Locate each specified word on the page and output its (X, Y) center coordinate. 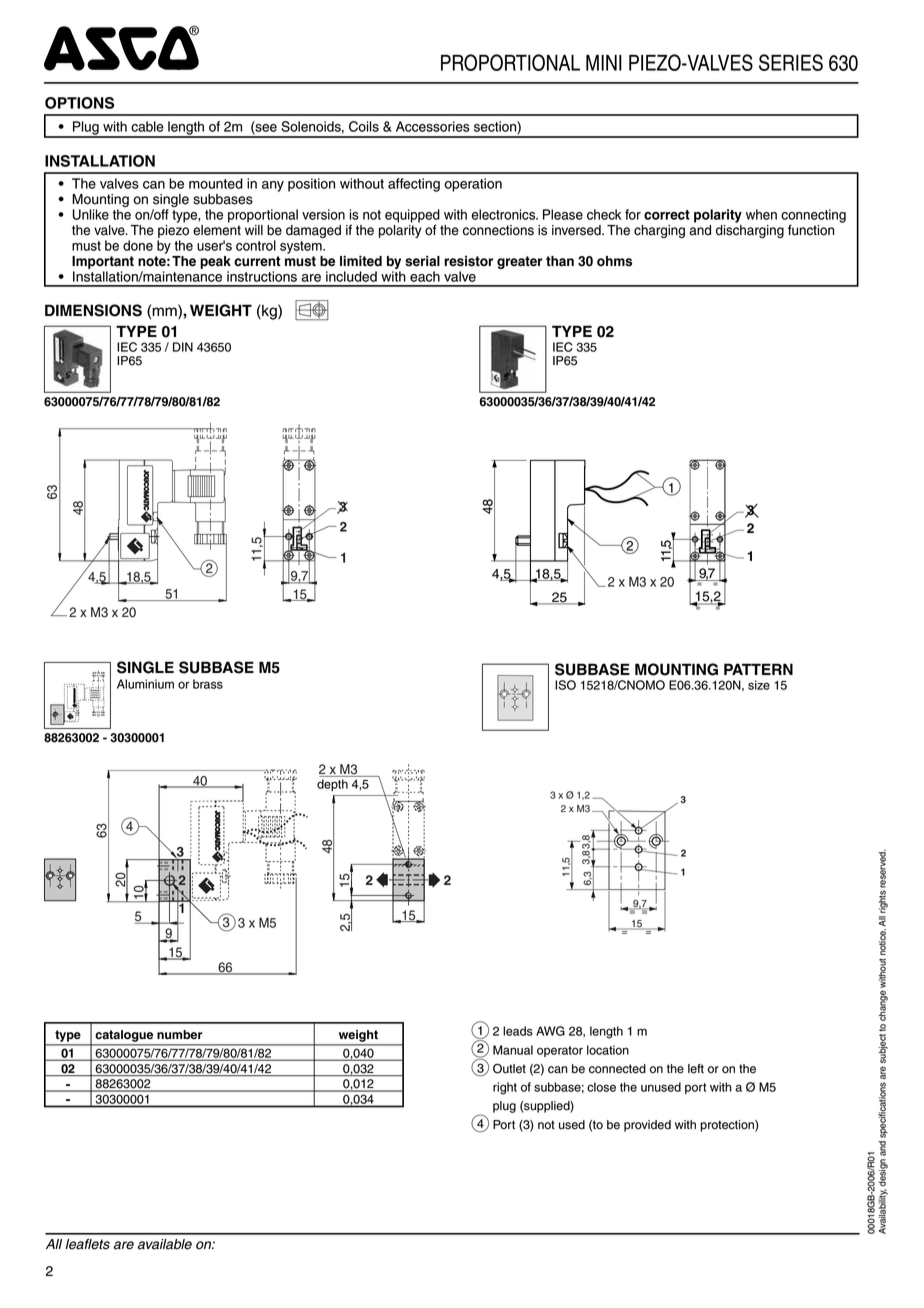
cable (147, 126)
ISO (565, 685)
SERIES (791, 62)
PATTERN (758, 669)
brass (208, 684)
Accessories (433, 126)
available (164, 1244)
